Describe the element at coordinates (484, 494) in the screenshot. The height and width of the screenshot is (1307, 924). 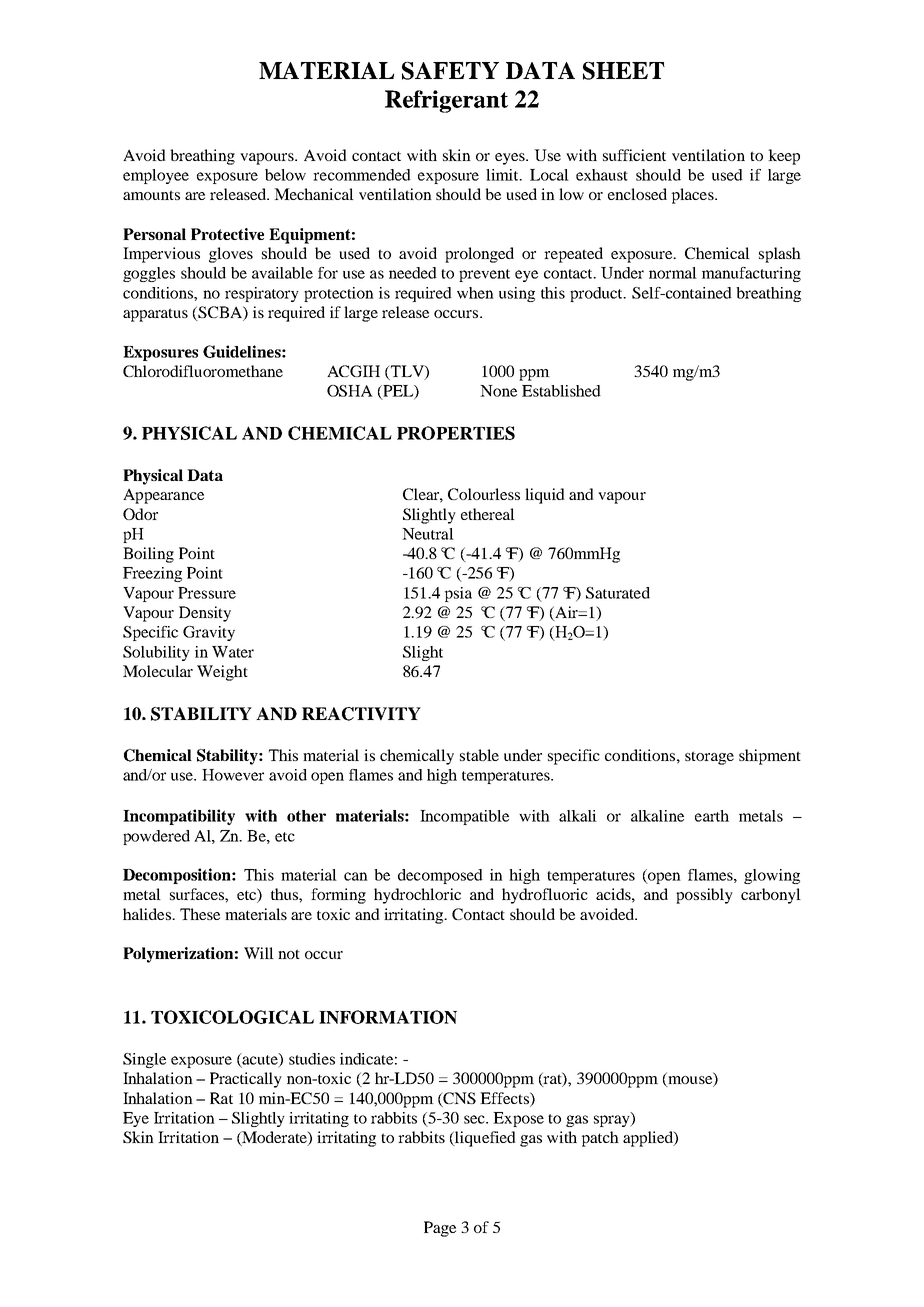
I see `Colourless` at that location.
